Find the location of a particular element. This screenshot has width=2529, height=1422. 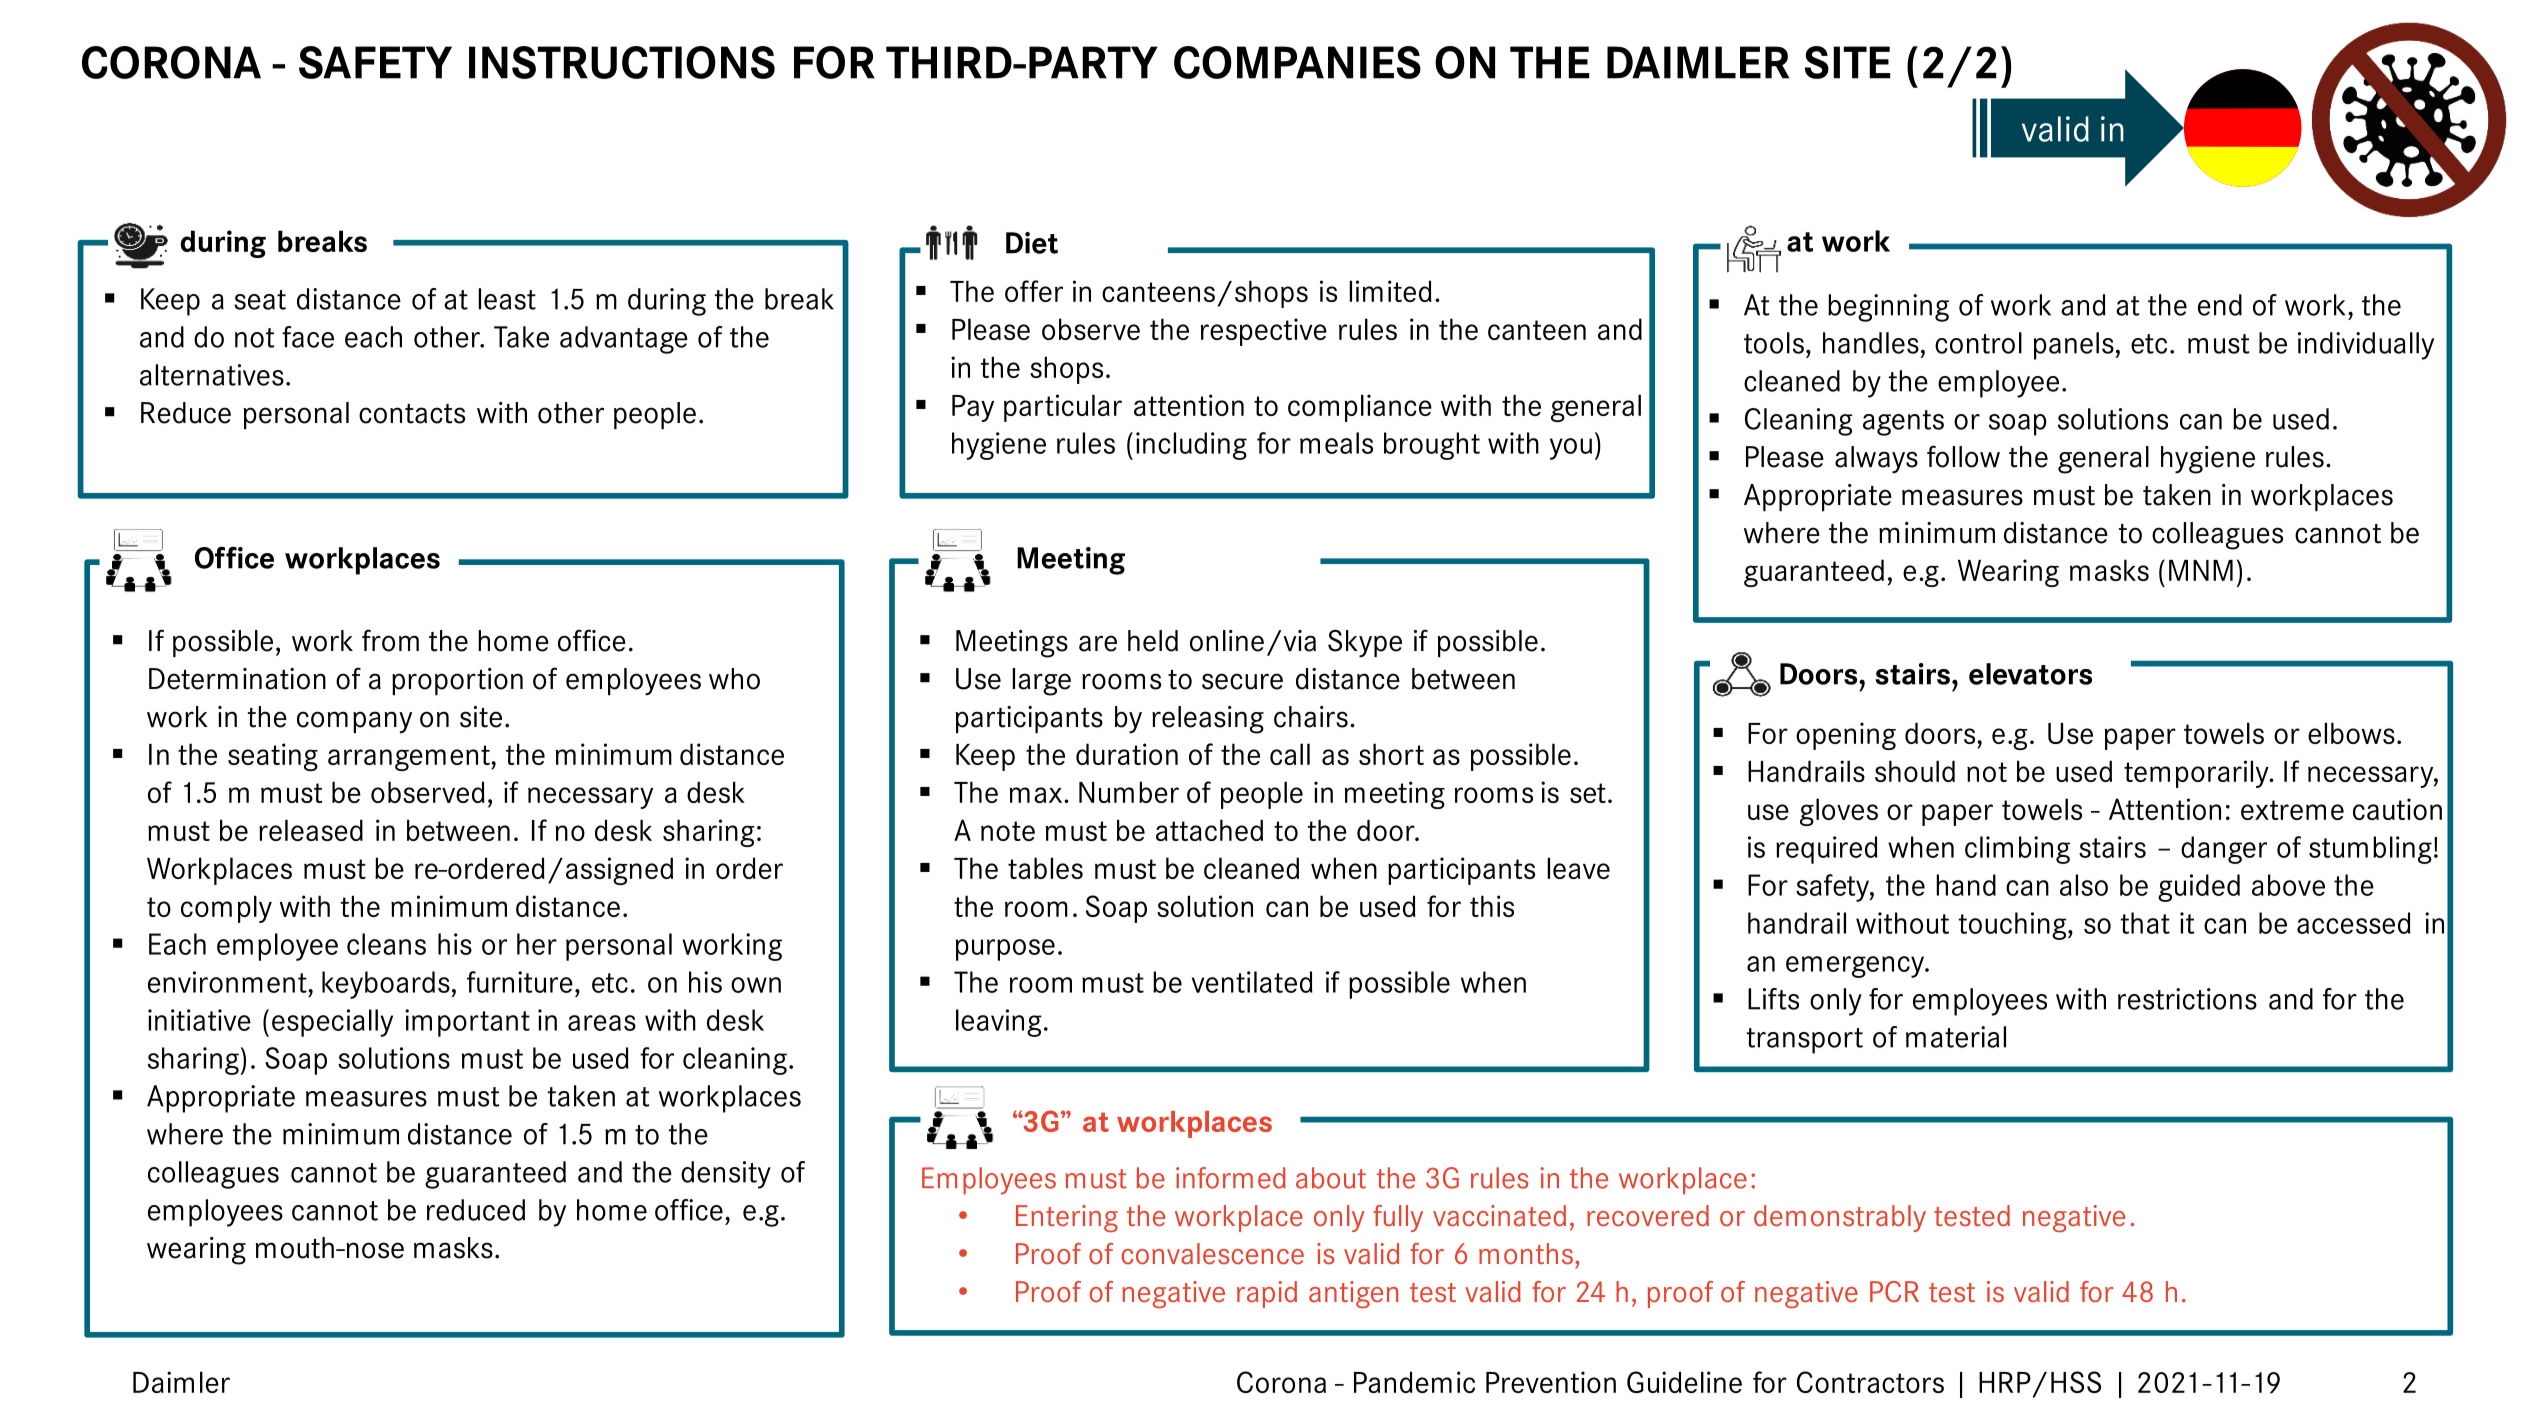

temporarily is located at coordinates (2197, 774).
